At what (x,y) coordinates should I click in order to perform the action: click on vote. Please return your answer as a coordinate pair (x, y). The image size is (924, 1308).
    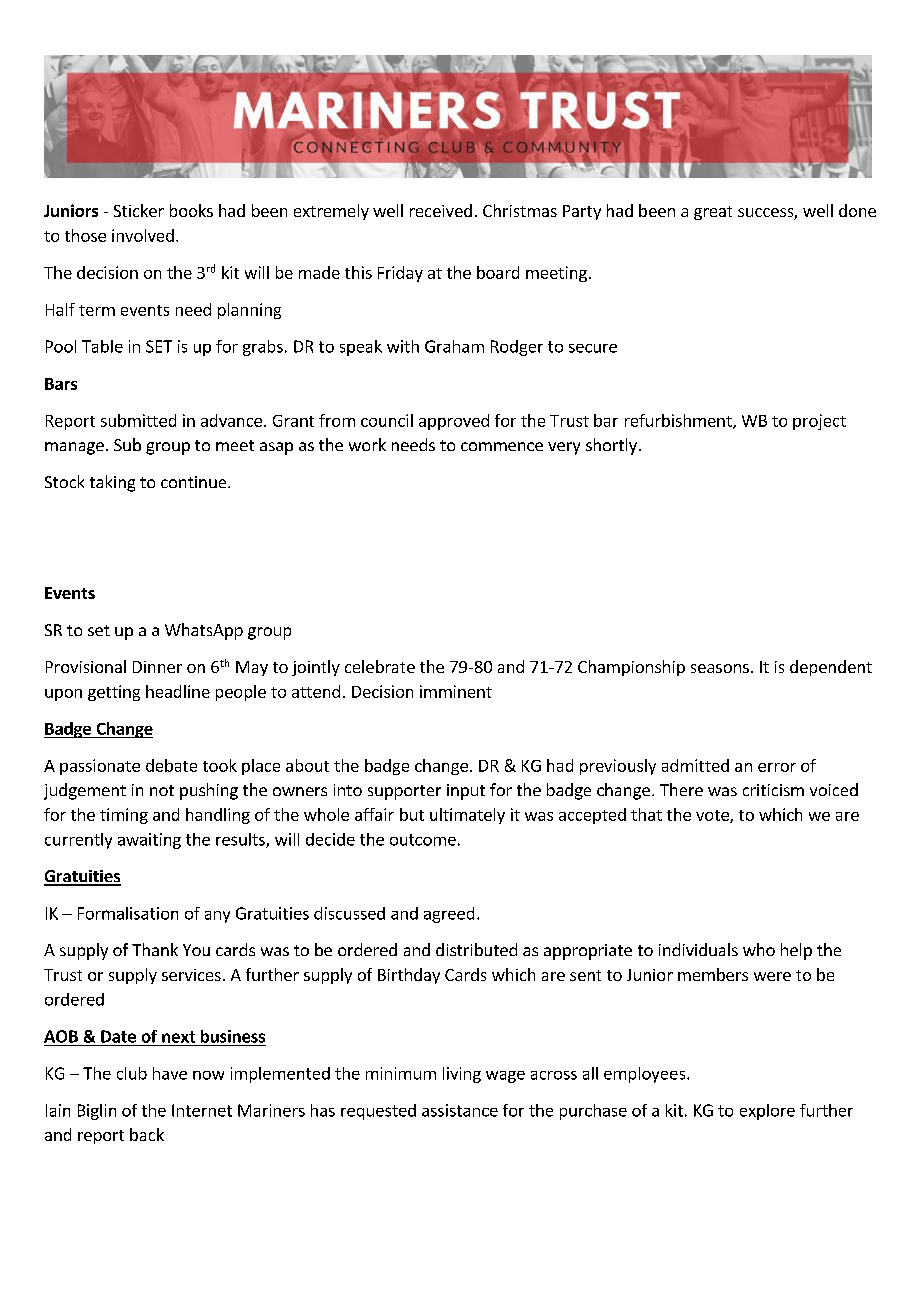
    Looking at the image, I should click on (713, 816).
